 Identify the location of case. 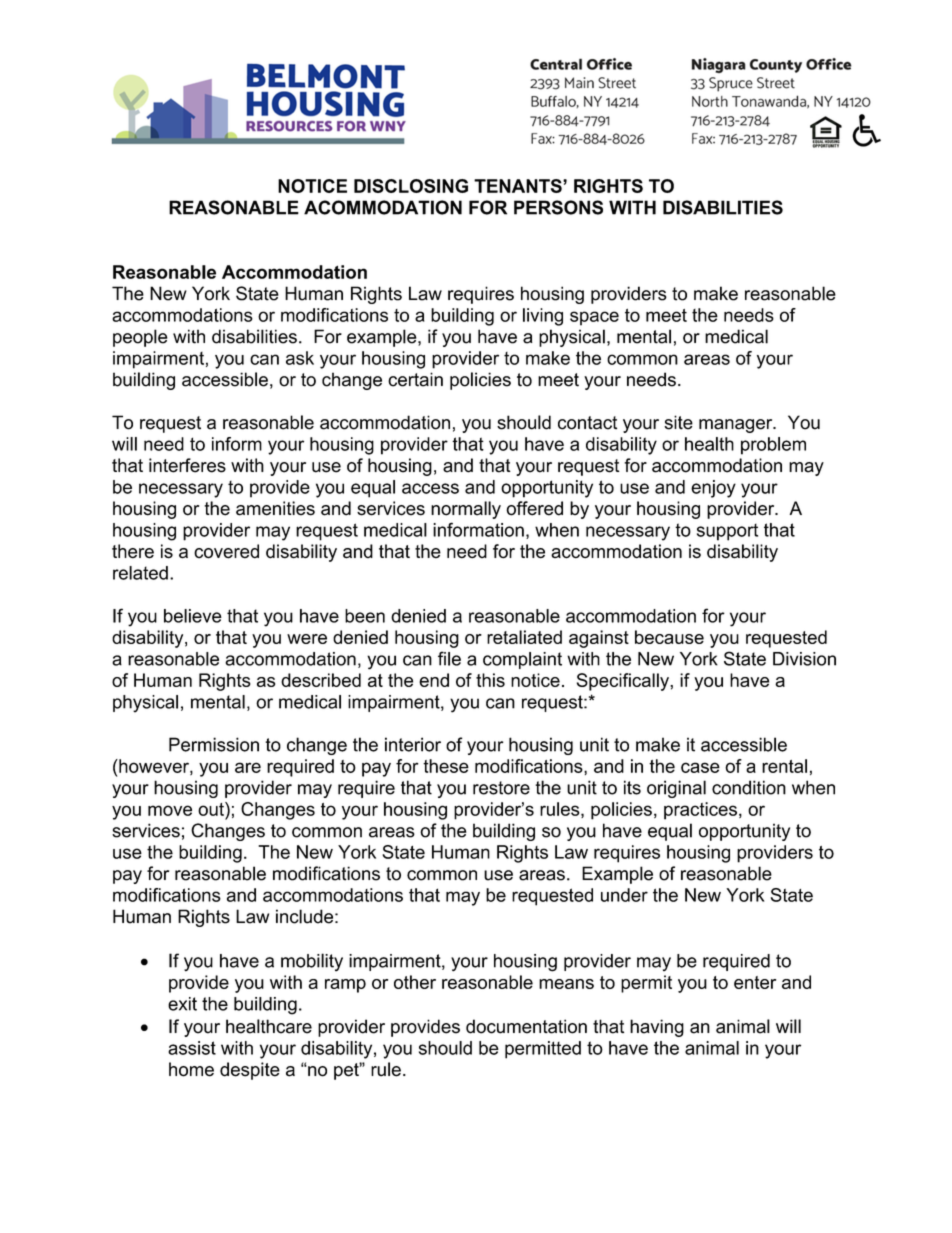
(700, 767).
